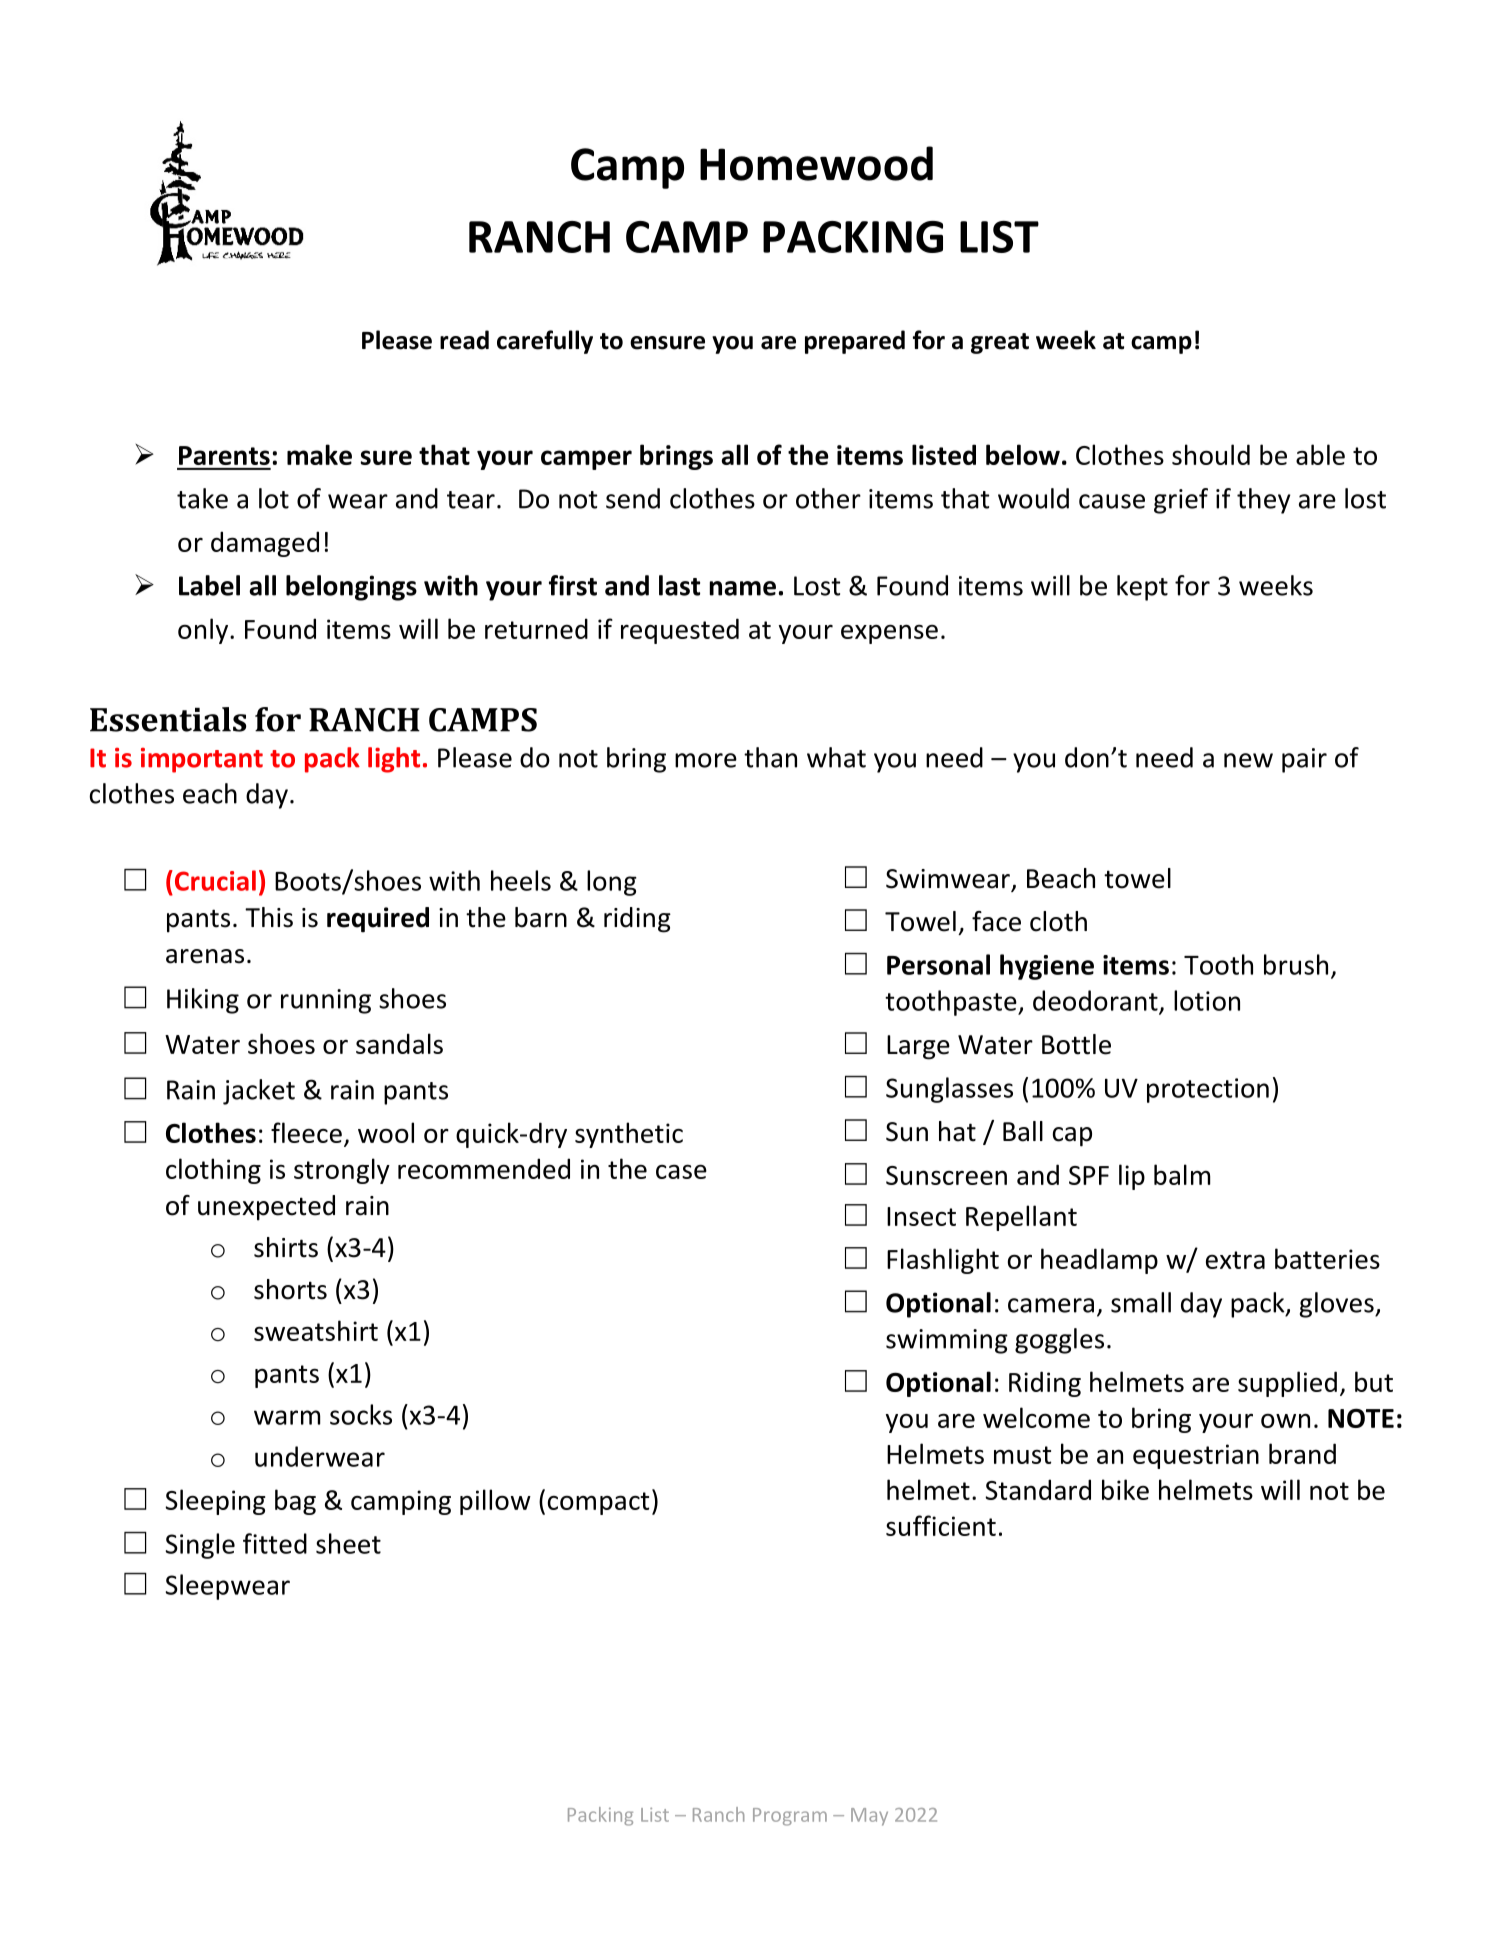 The image size is (1505, 1947). What do you see at coordinates (214, 880) in the screenshot?
I see `Crucial` at bounding box center [214, 880].
